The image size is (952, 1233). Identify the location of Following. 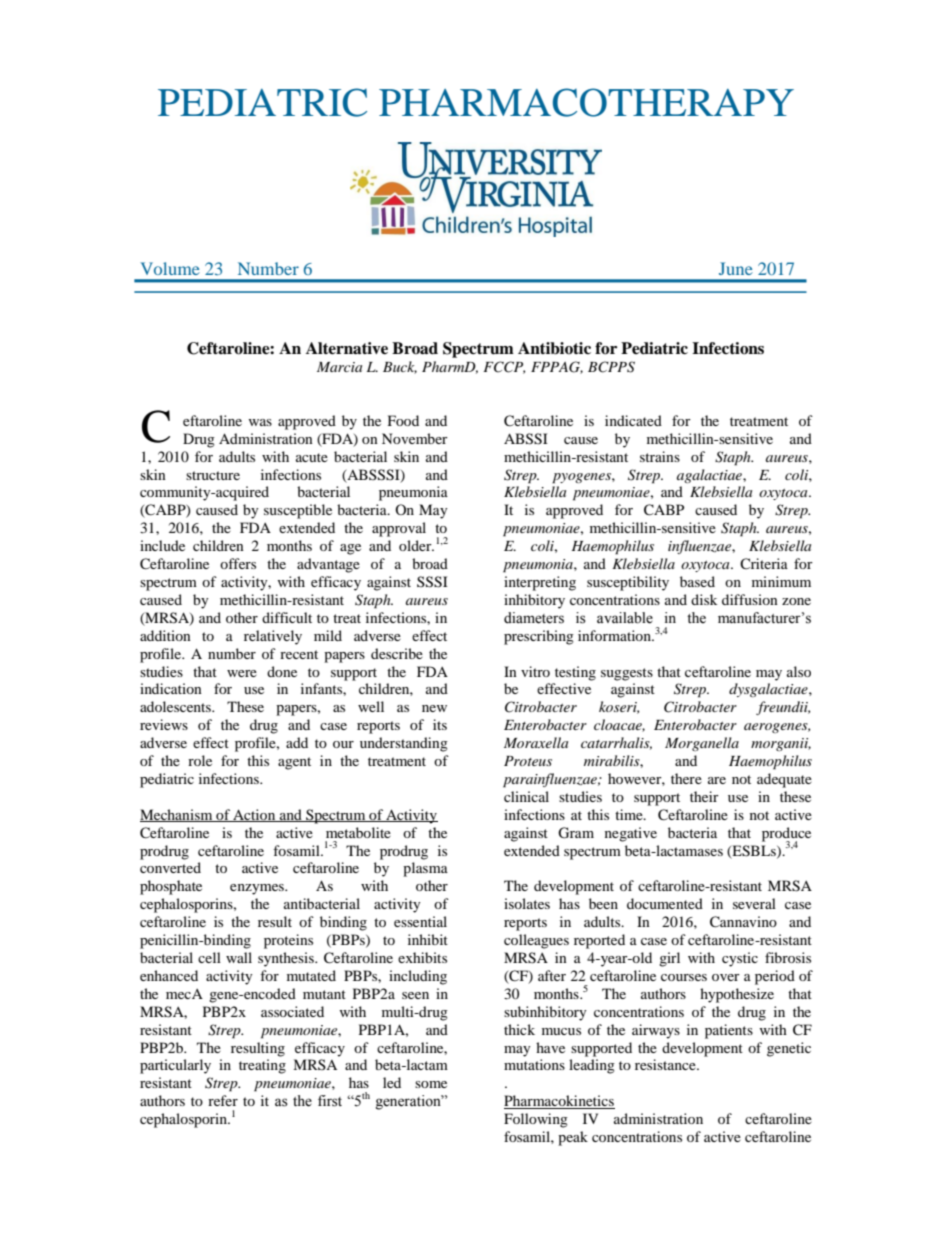
(536, 1120).
